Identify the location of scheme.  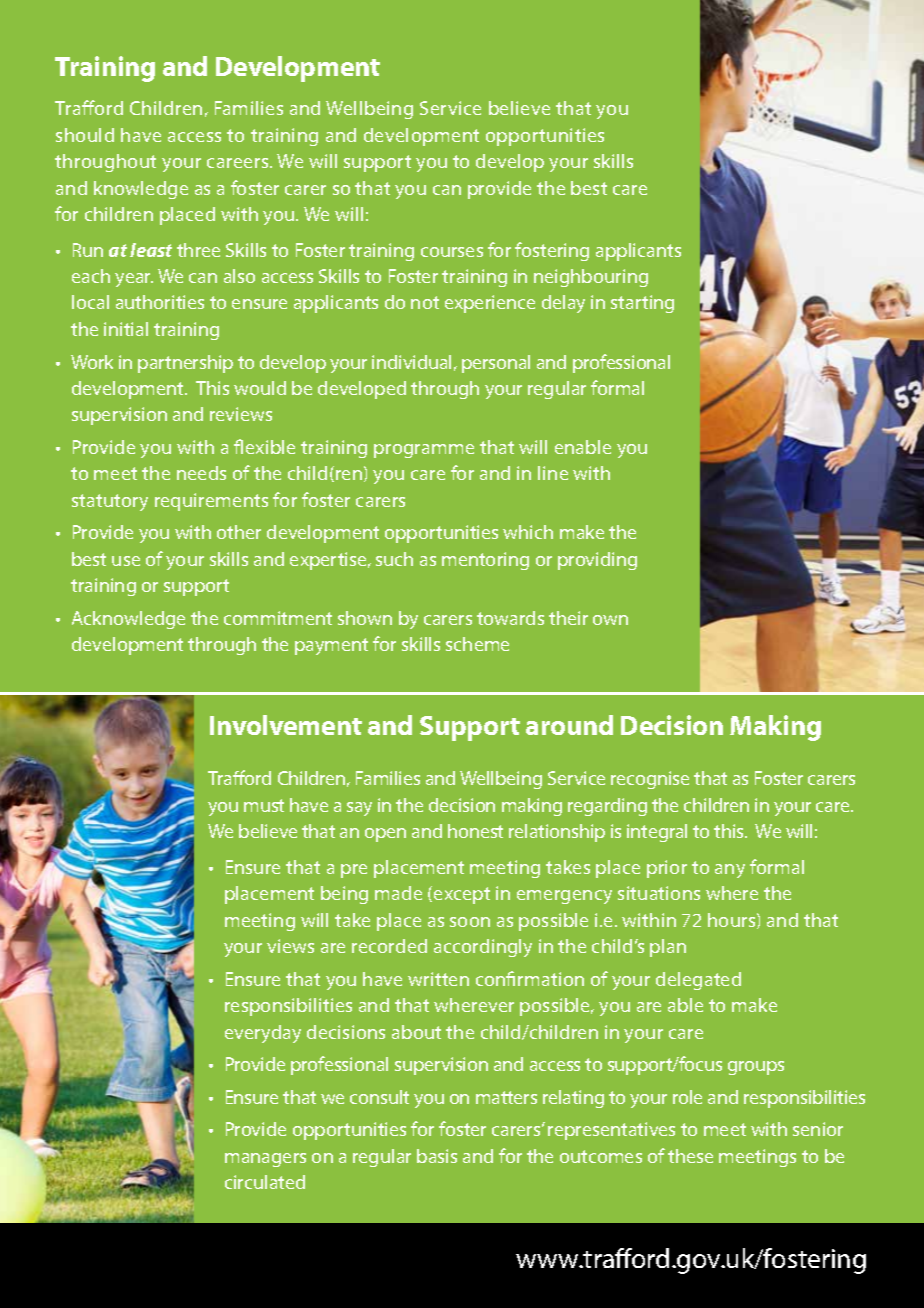
(477, 644).
